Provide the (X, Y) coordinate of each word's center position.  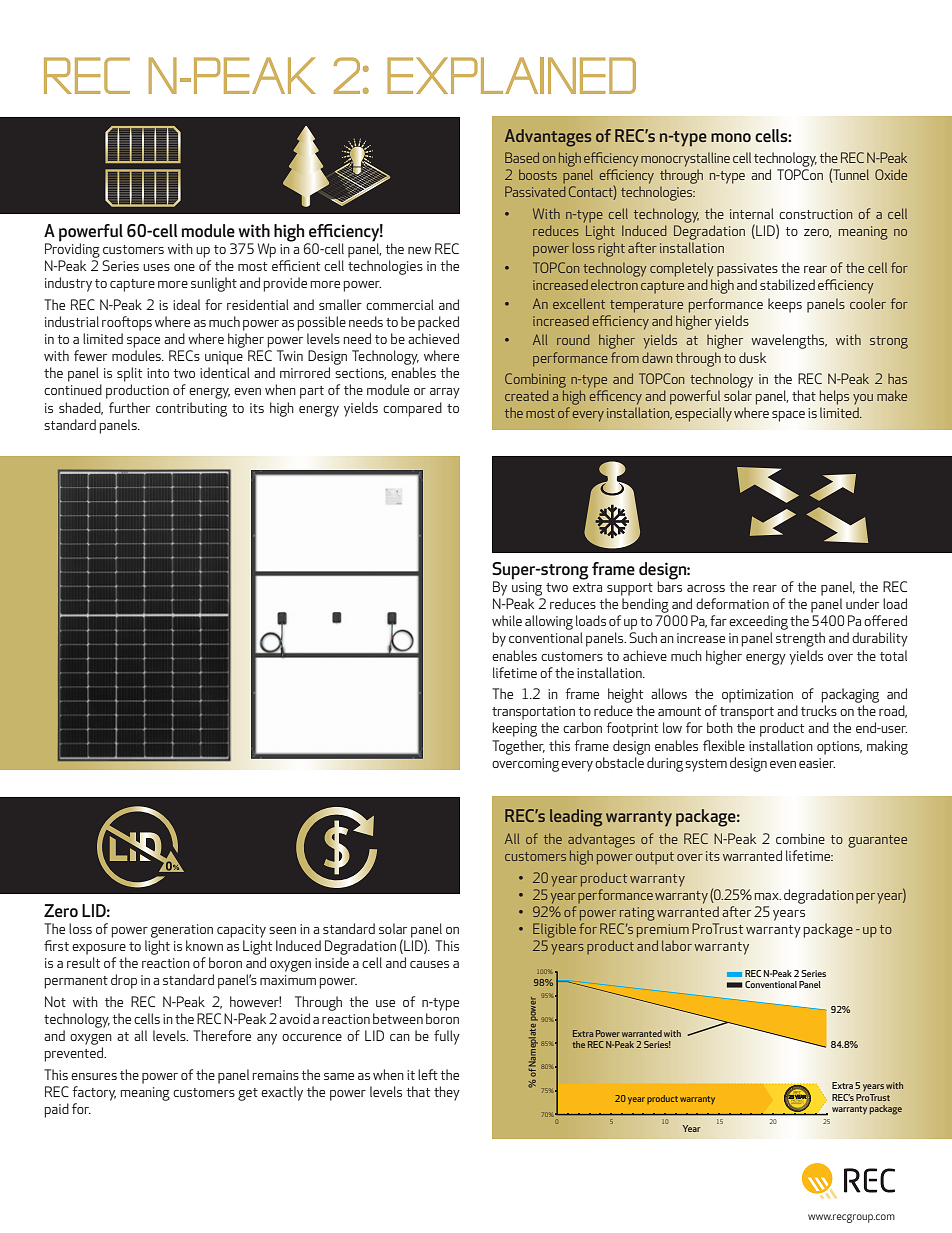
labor (677, 945)
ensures (94, 1076)
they (447, 1093)
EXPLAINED (511, 75)
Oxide (891, 174)
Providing (72, 249)
